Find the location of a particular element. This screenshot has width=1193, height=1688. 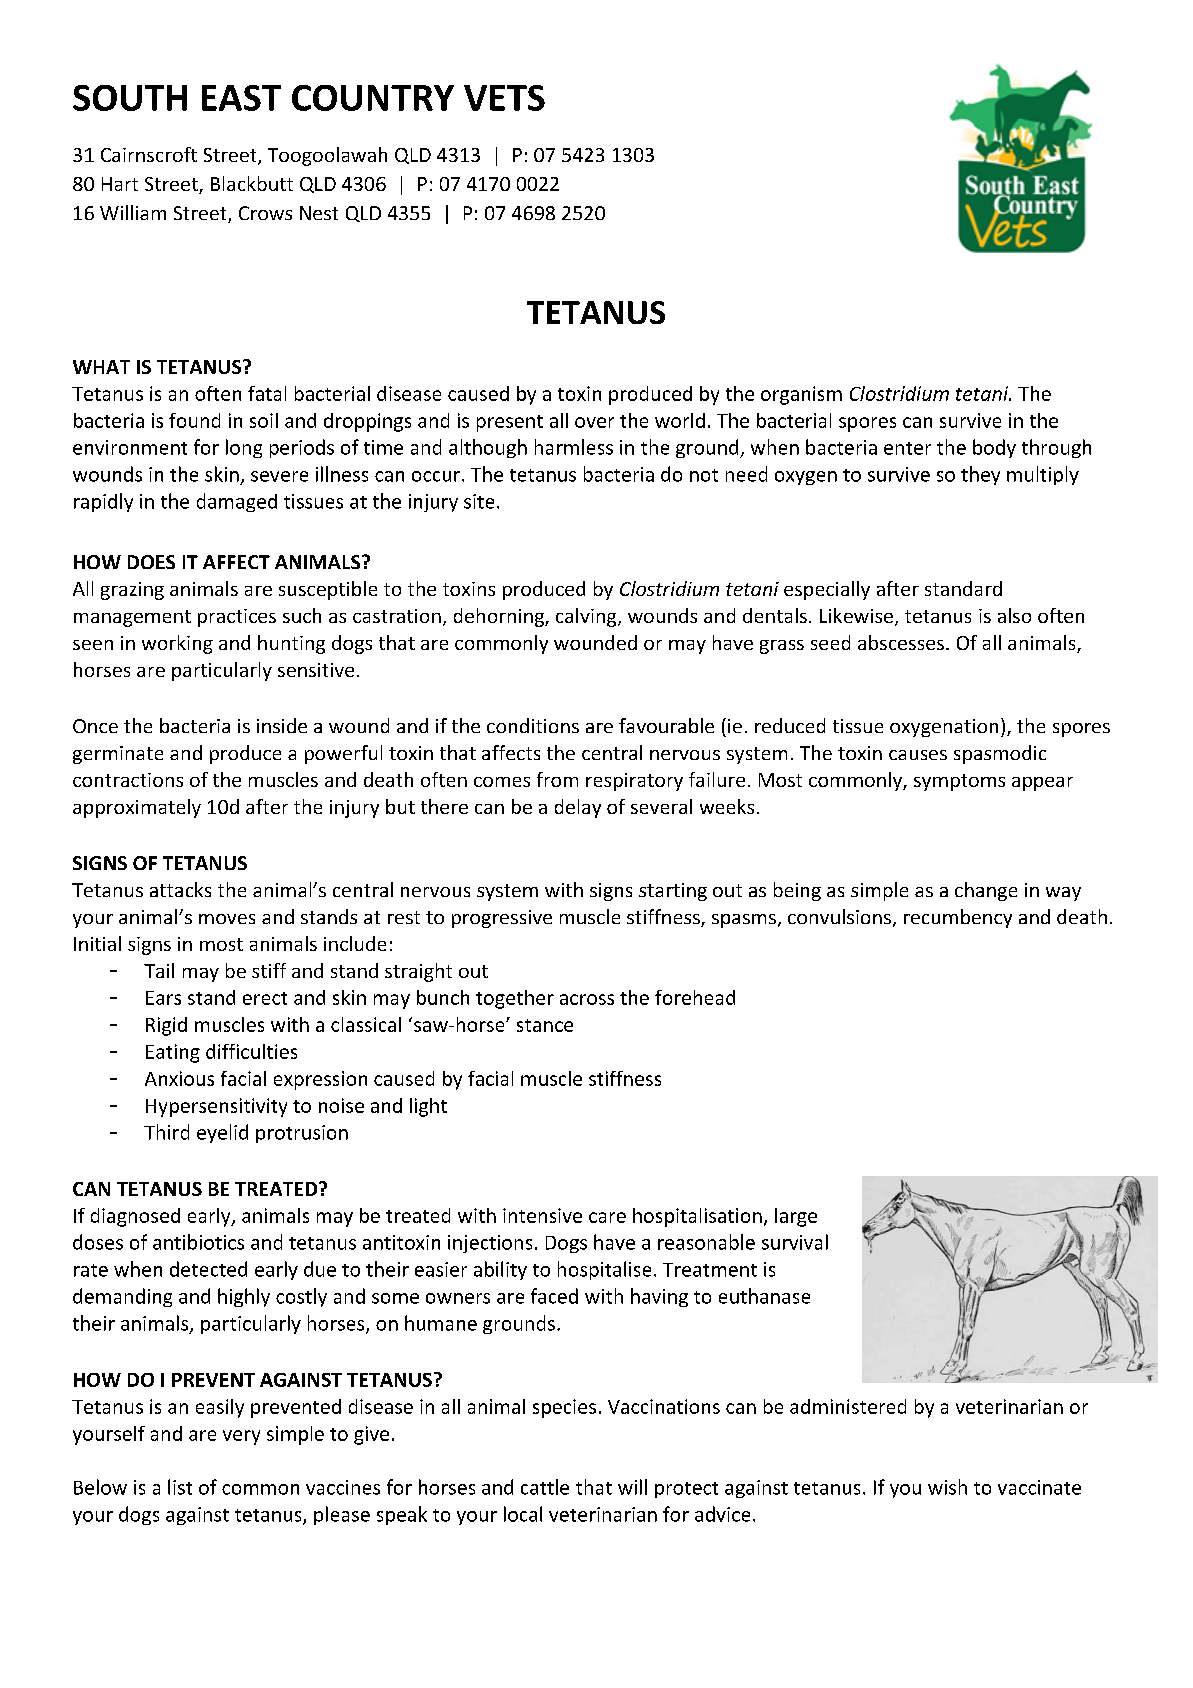

eyelid is located at coordinates (222, 1133).
